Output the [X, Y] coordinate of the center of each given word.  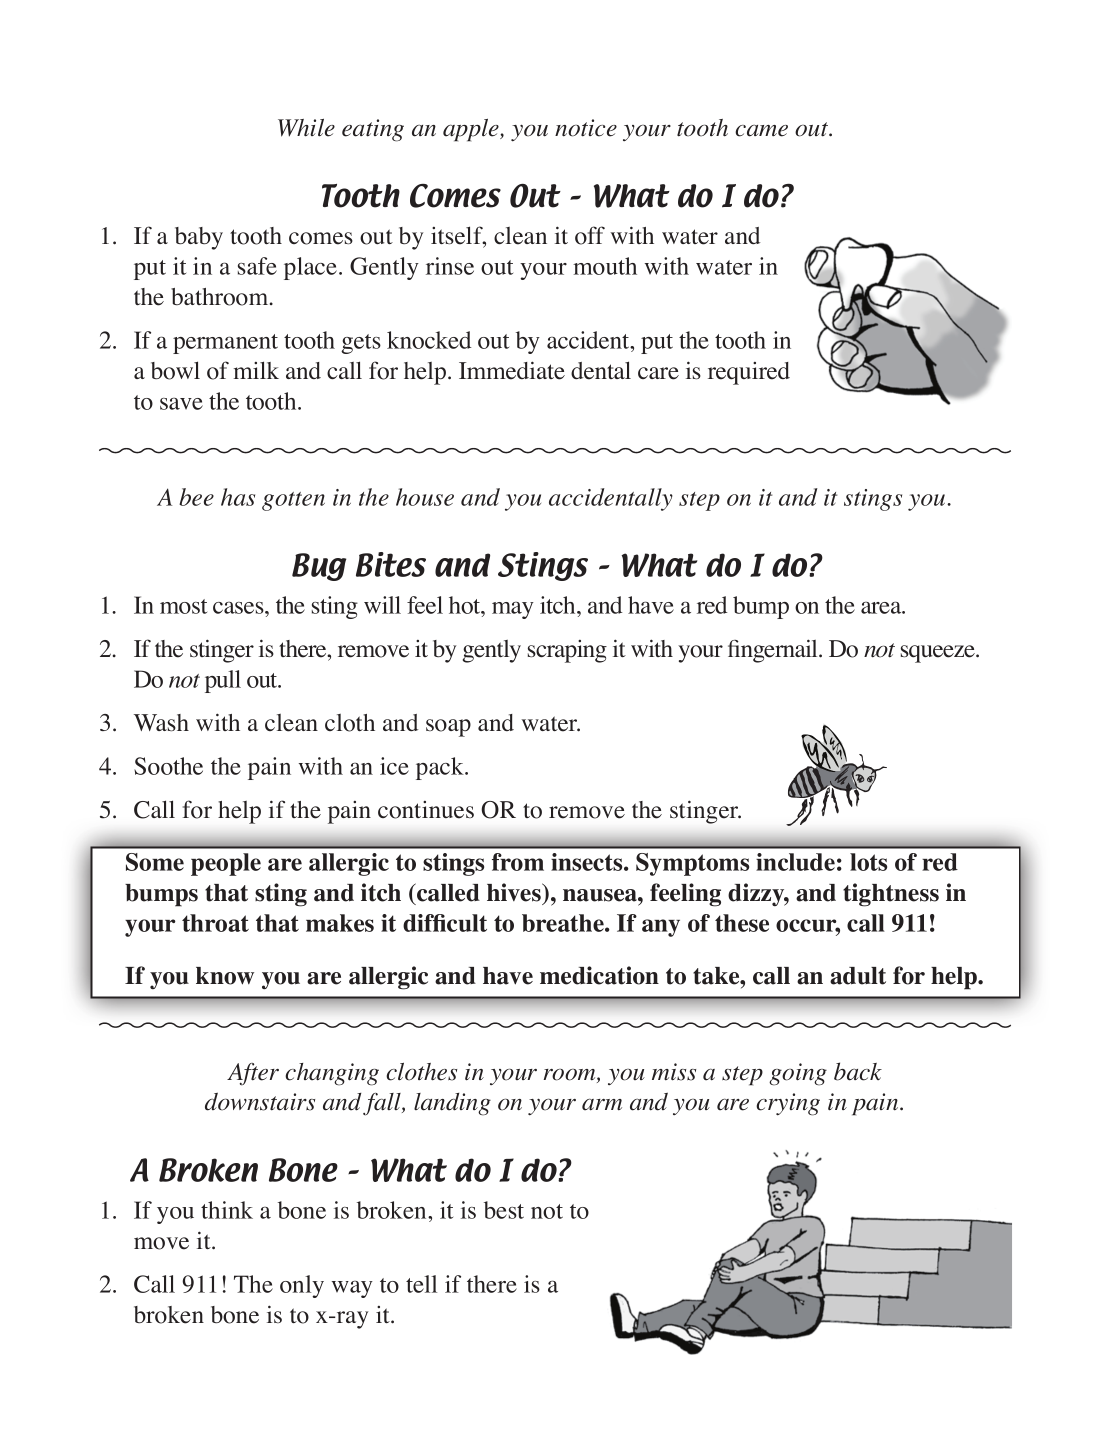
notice [586, 128]
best [504, 1210]
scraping [567, 651]
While [306, 128]
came [761, 131]
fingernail [774, 651]
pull [223, 681]
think [227, 1210]
